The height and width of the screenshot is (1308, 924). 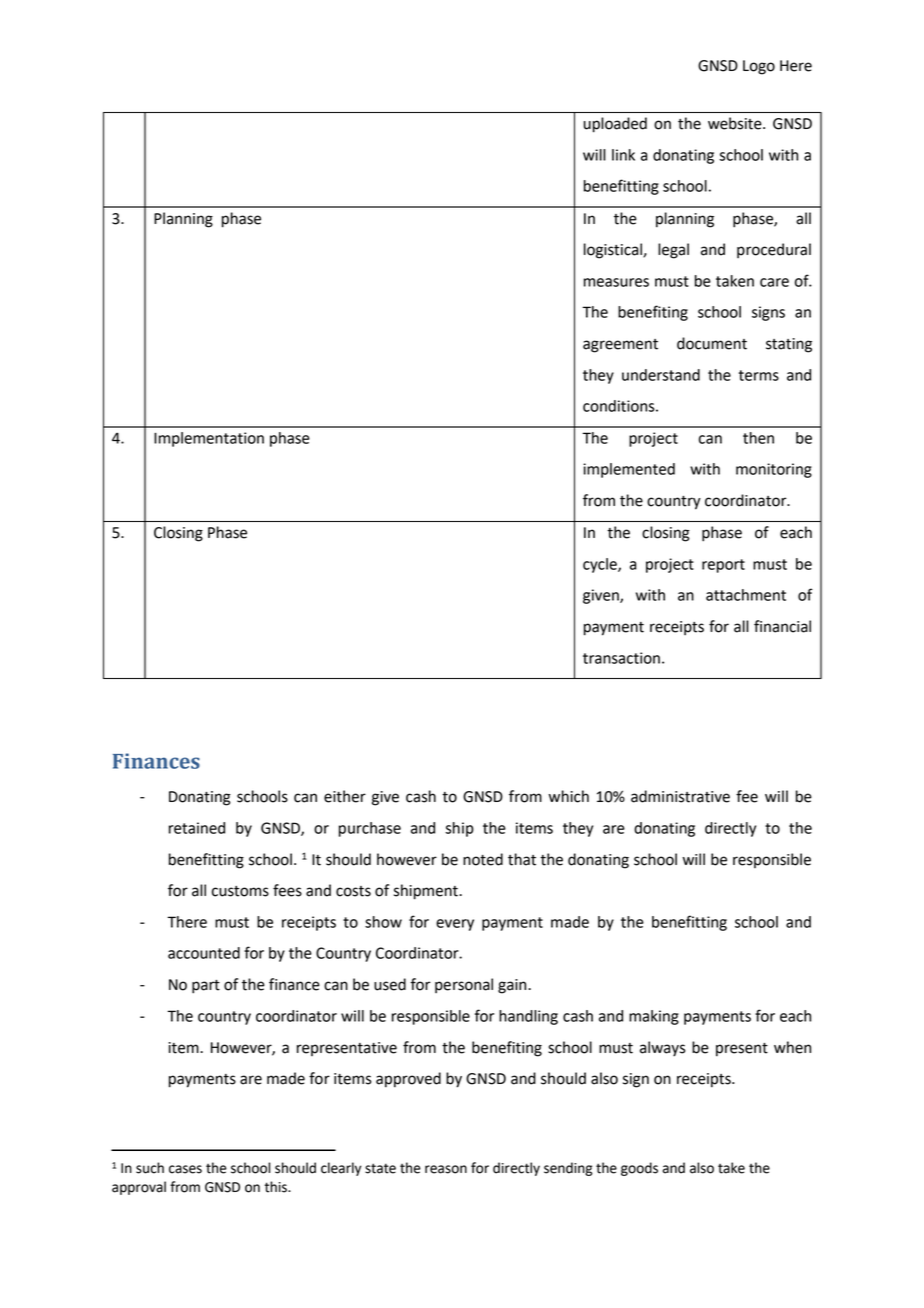 What do you see at coordinates (736, 123) in the screenshot?
I see `website` at bounding box center [736, 123].
